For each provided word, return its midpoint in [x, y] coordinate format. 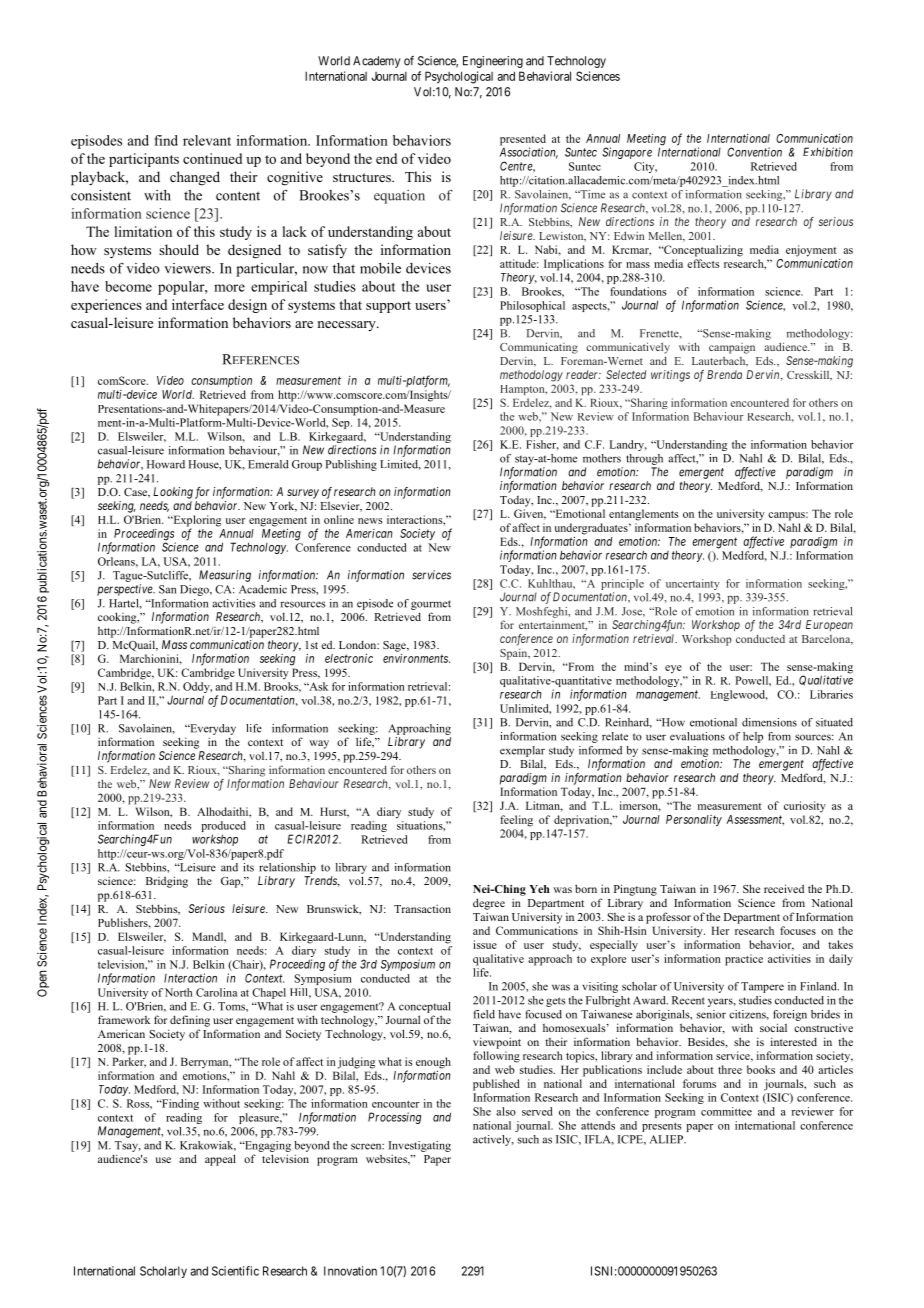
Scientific [235, 1271]
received [784, 888]
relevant [207, 140]
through [644, 459]
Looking [173, 493]
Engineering [493, 62]
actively [493, 1140]
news [370, 521]
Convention [754, 152]
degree [489, 904]
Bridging [167, 882]
